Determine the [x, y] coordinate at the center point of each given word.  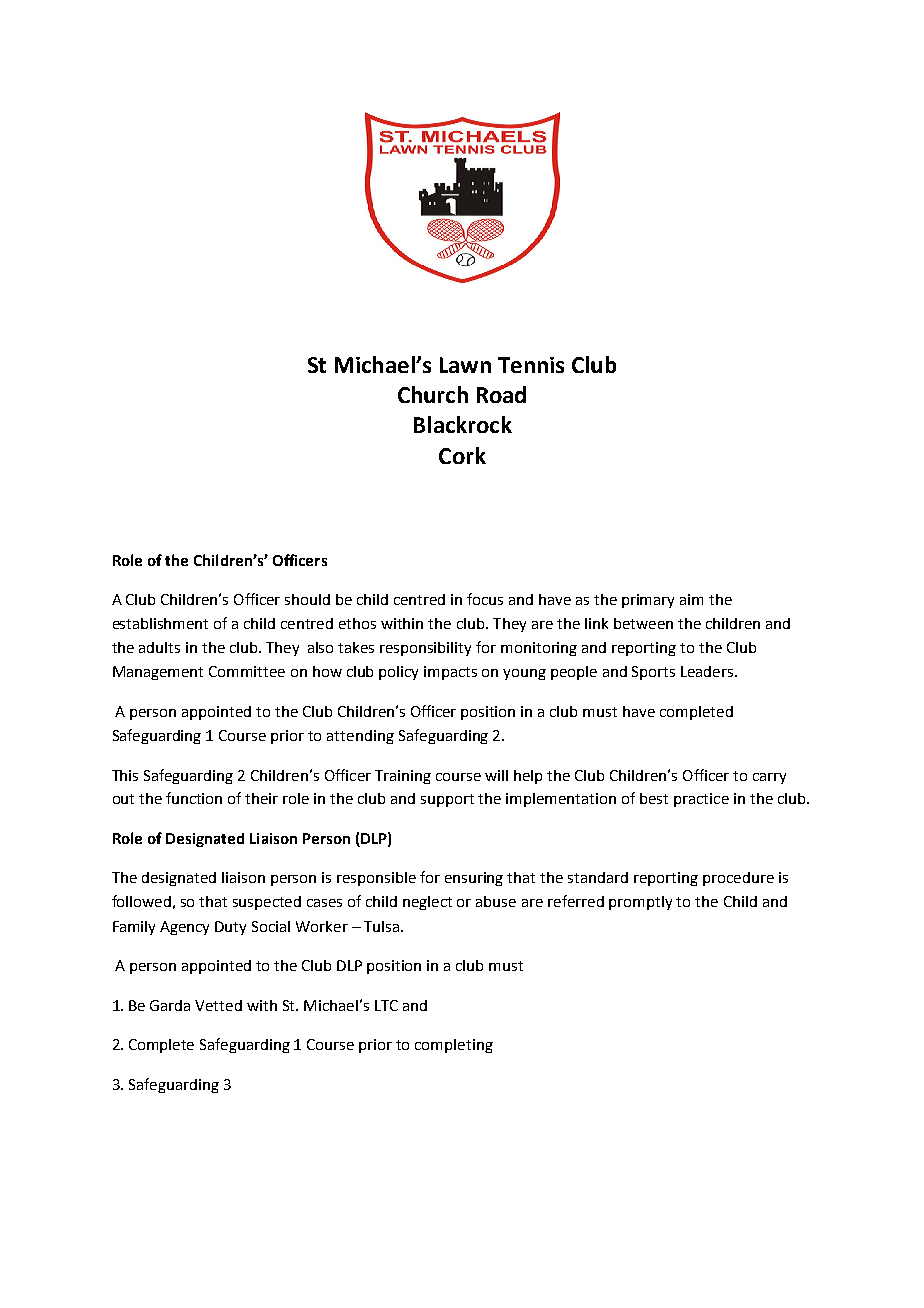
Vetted [218, 1005]
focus [485, 599]
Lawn [465, 365]
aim [691, 599]
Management [158, 673]
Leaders [708, 671]
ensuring [474, 879]
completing [454, 1046]
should [307, 599]
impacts [450, 673]
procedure [738, 879]
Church [433, 394]
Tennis [531, 365]
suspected [267, 903]
